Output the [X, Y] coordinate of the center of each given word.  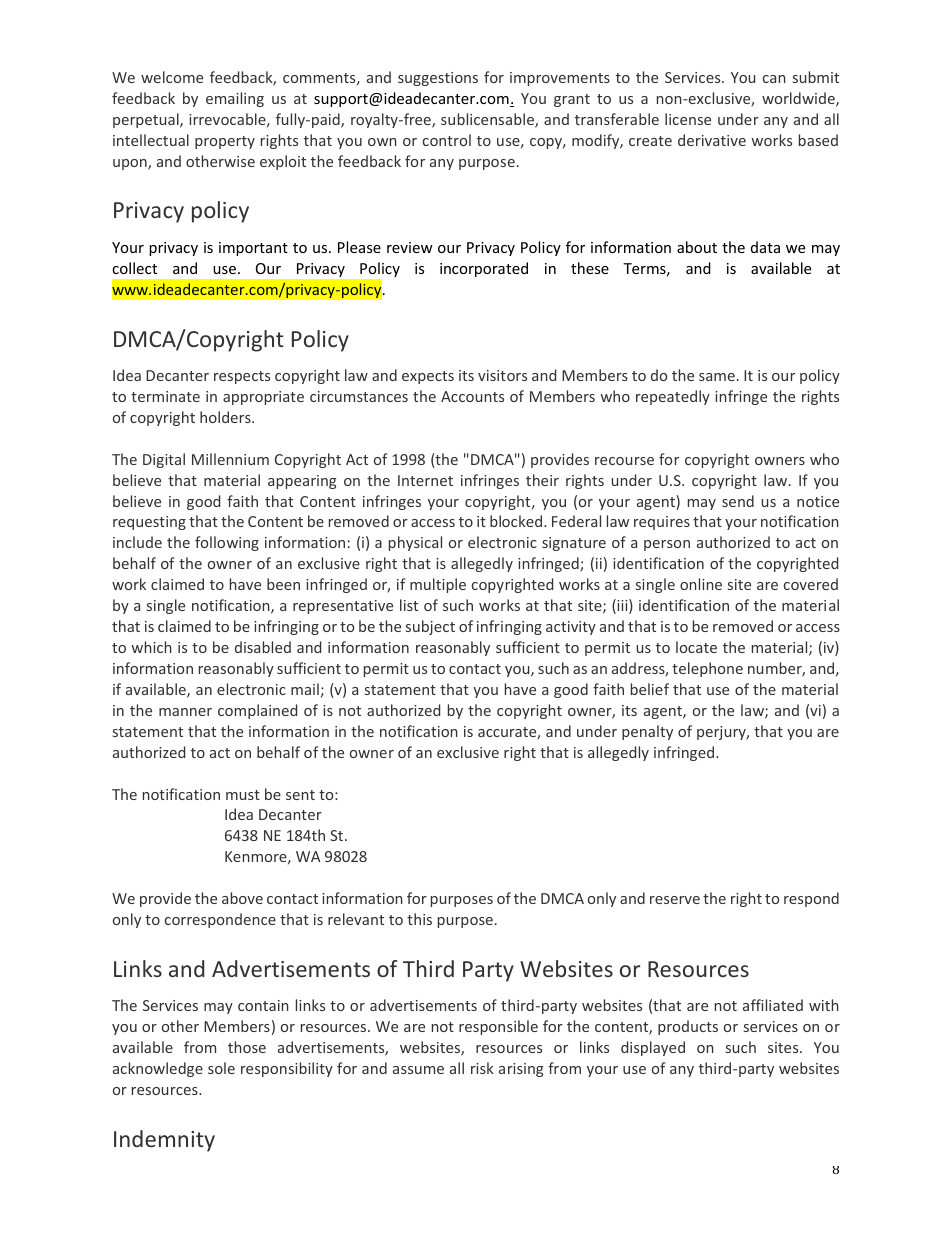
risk [482, 1068]
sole [221, 1068]
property [225, 142]
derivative [712, 140]
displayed [653, 1048]
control [447, 140]
